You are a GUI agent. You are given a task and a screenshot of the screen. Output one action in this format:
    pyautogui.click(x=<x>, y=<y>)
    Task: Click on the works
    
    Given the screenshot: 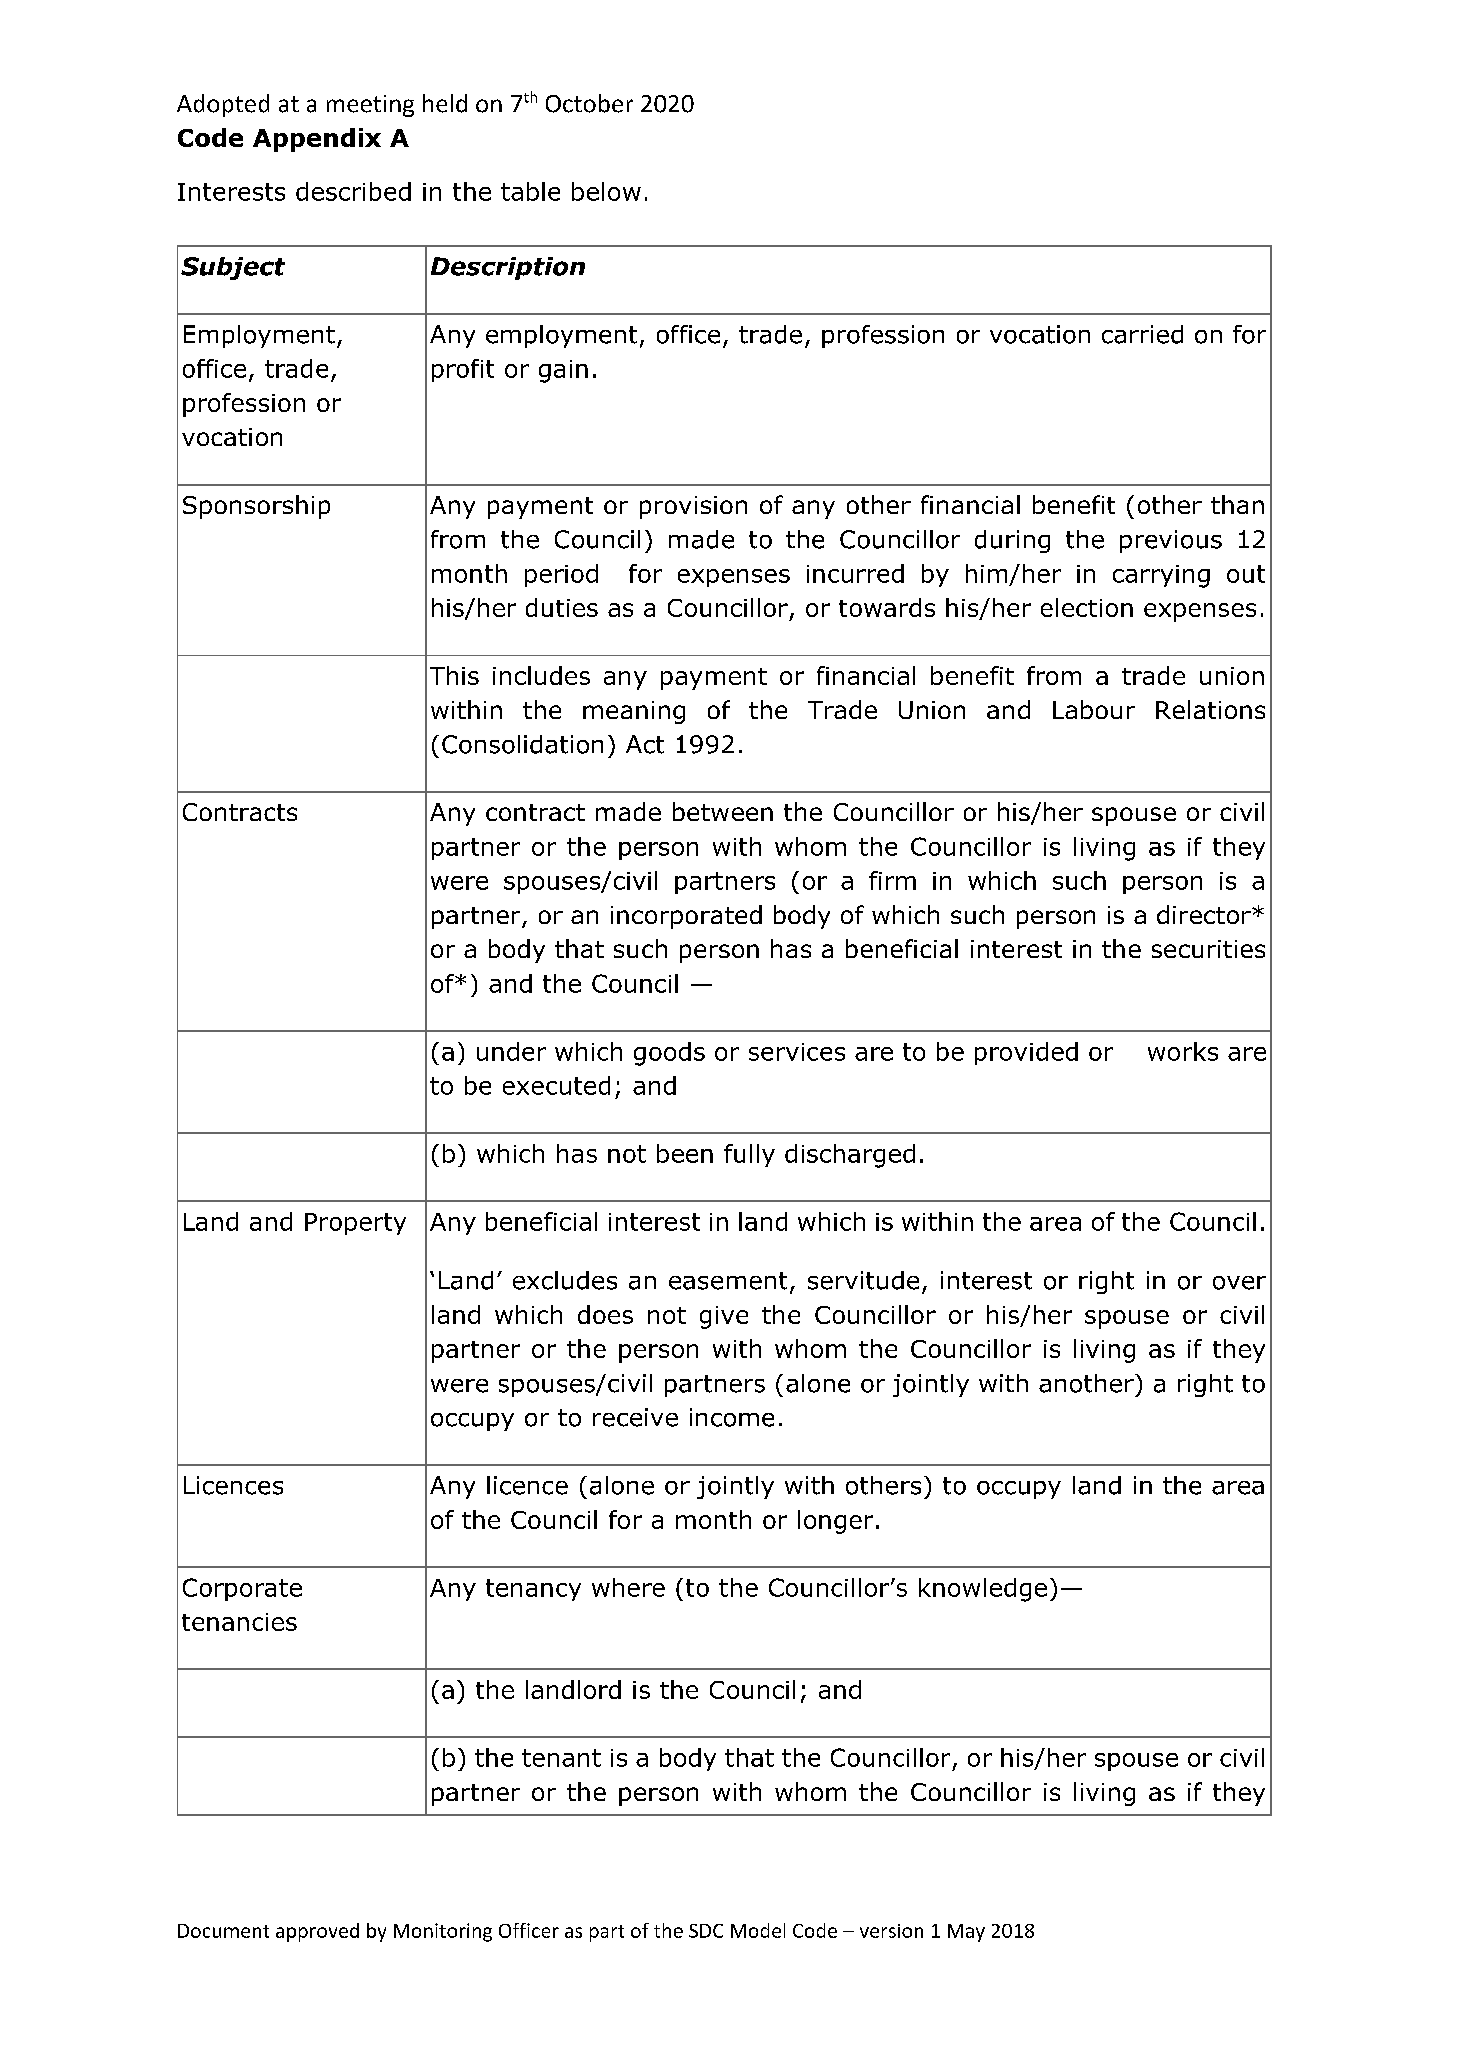 What is the action you would take?
    pyautogui.click(x=1183, y=1051)
